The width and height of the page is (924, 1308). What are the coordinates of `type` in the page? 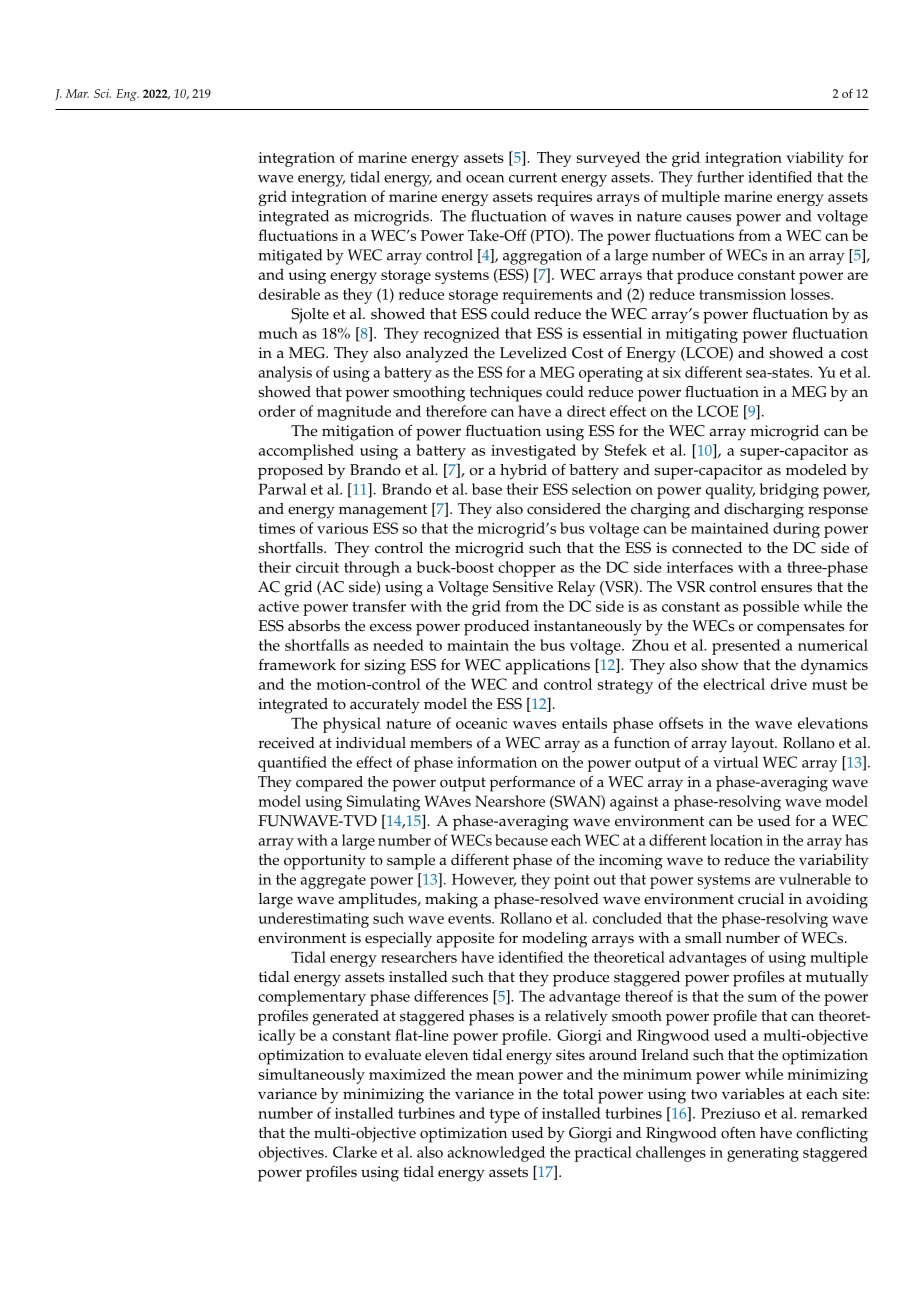 It's located at (505, 1116).
